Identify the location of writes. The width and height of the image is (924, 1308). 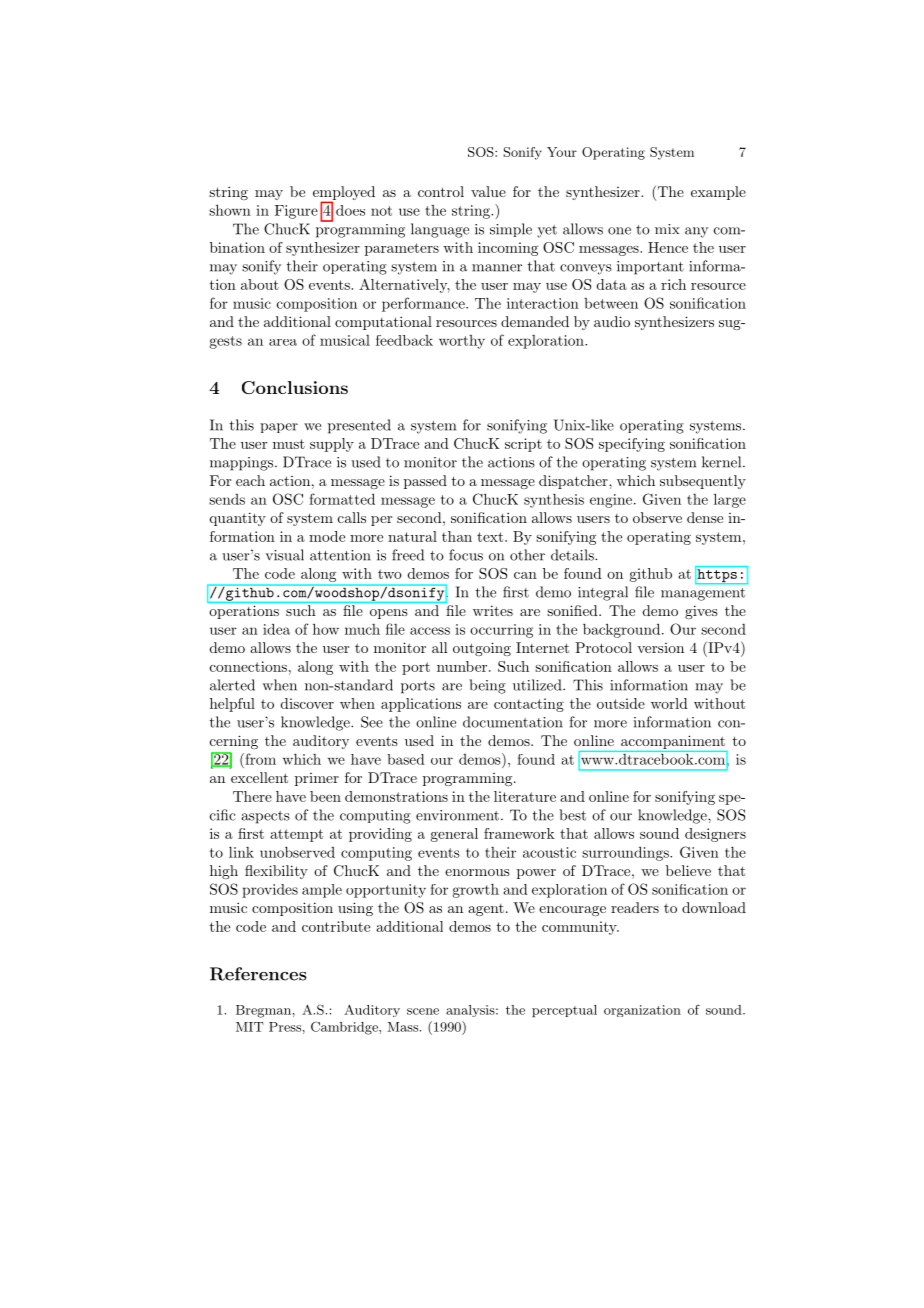
(493, 610).
